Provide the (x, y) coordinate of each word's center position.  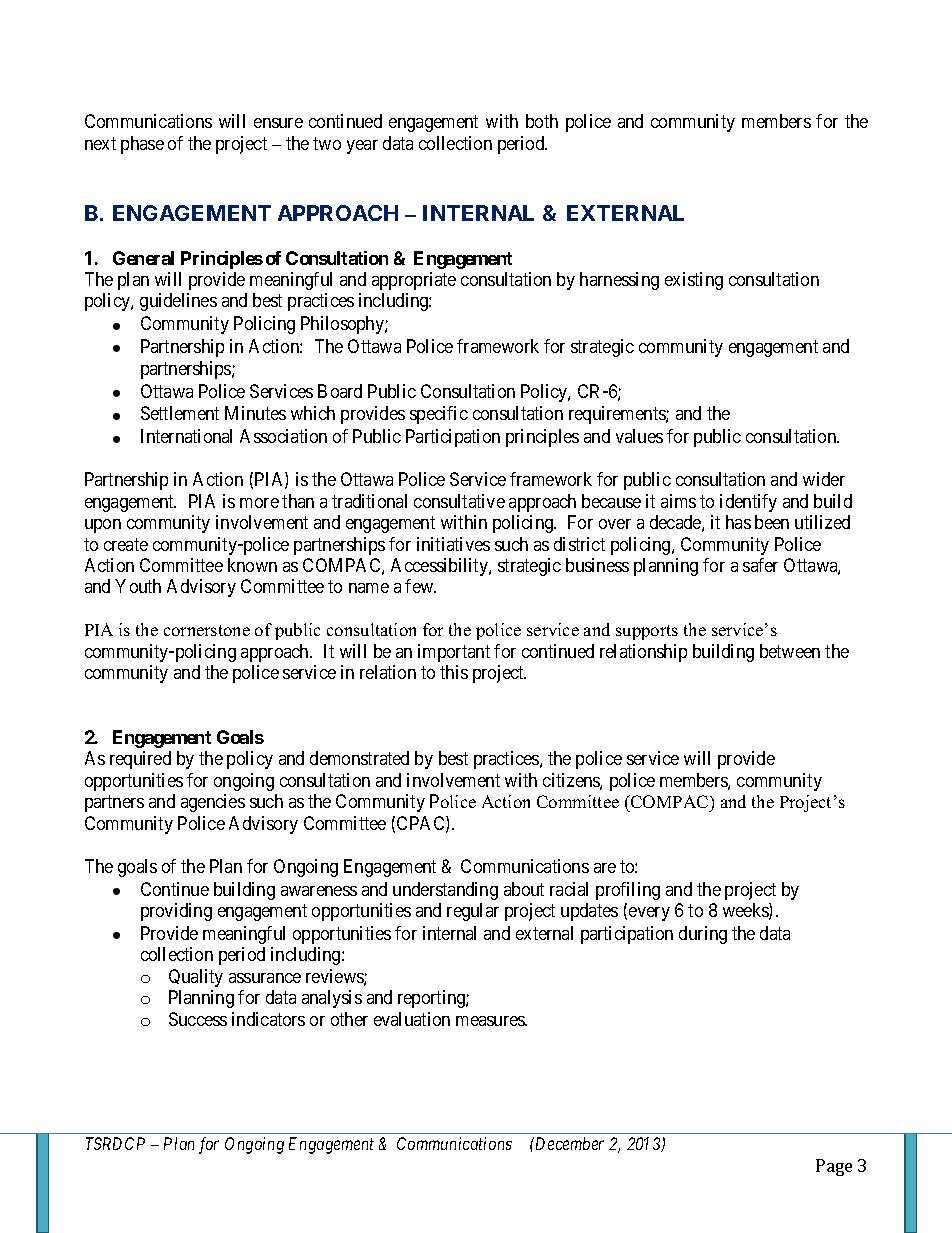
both (542, 121)
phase (142, 145)
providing (176, 912)
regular (473, 912)
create (126, 544)
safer (760, 565)
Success (198, 1019)
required (140, 760)
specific (439, 415)
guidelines (178, 302)
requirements (618, 415)
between (790, 651)
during (703, 935)
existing (694, 281)
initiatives (453, 544)
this (454, 672)
